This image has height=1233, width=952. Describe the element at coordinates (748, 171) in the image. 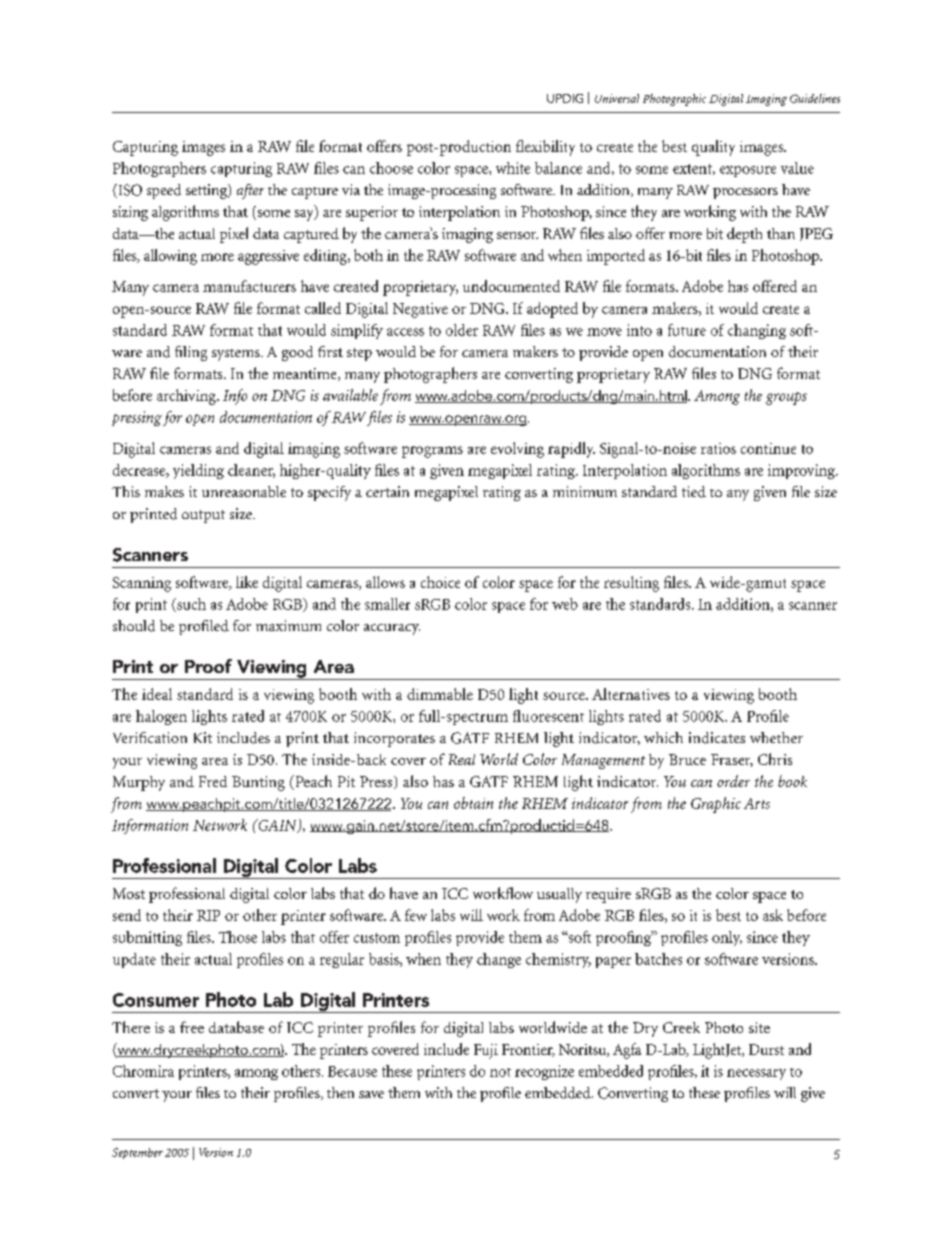

I see `exposure` at that location.
